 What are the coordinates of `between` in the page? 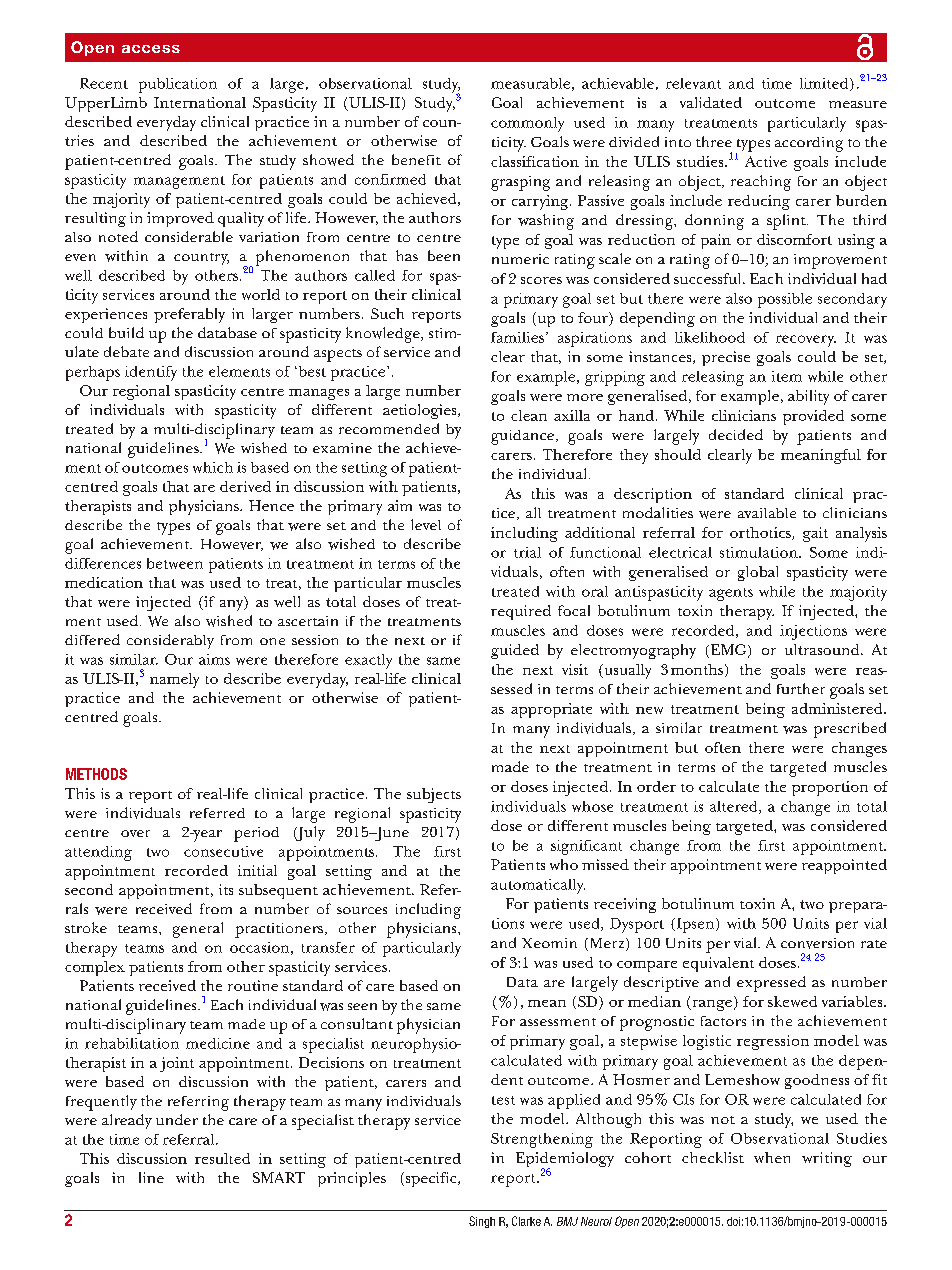 It's located at (175, 563).
